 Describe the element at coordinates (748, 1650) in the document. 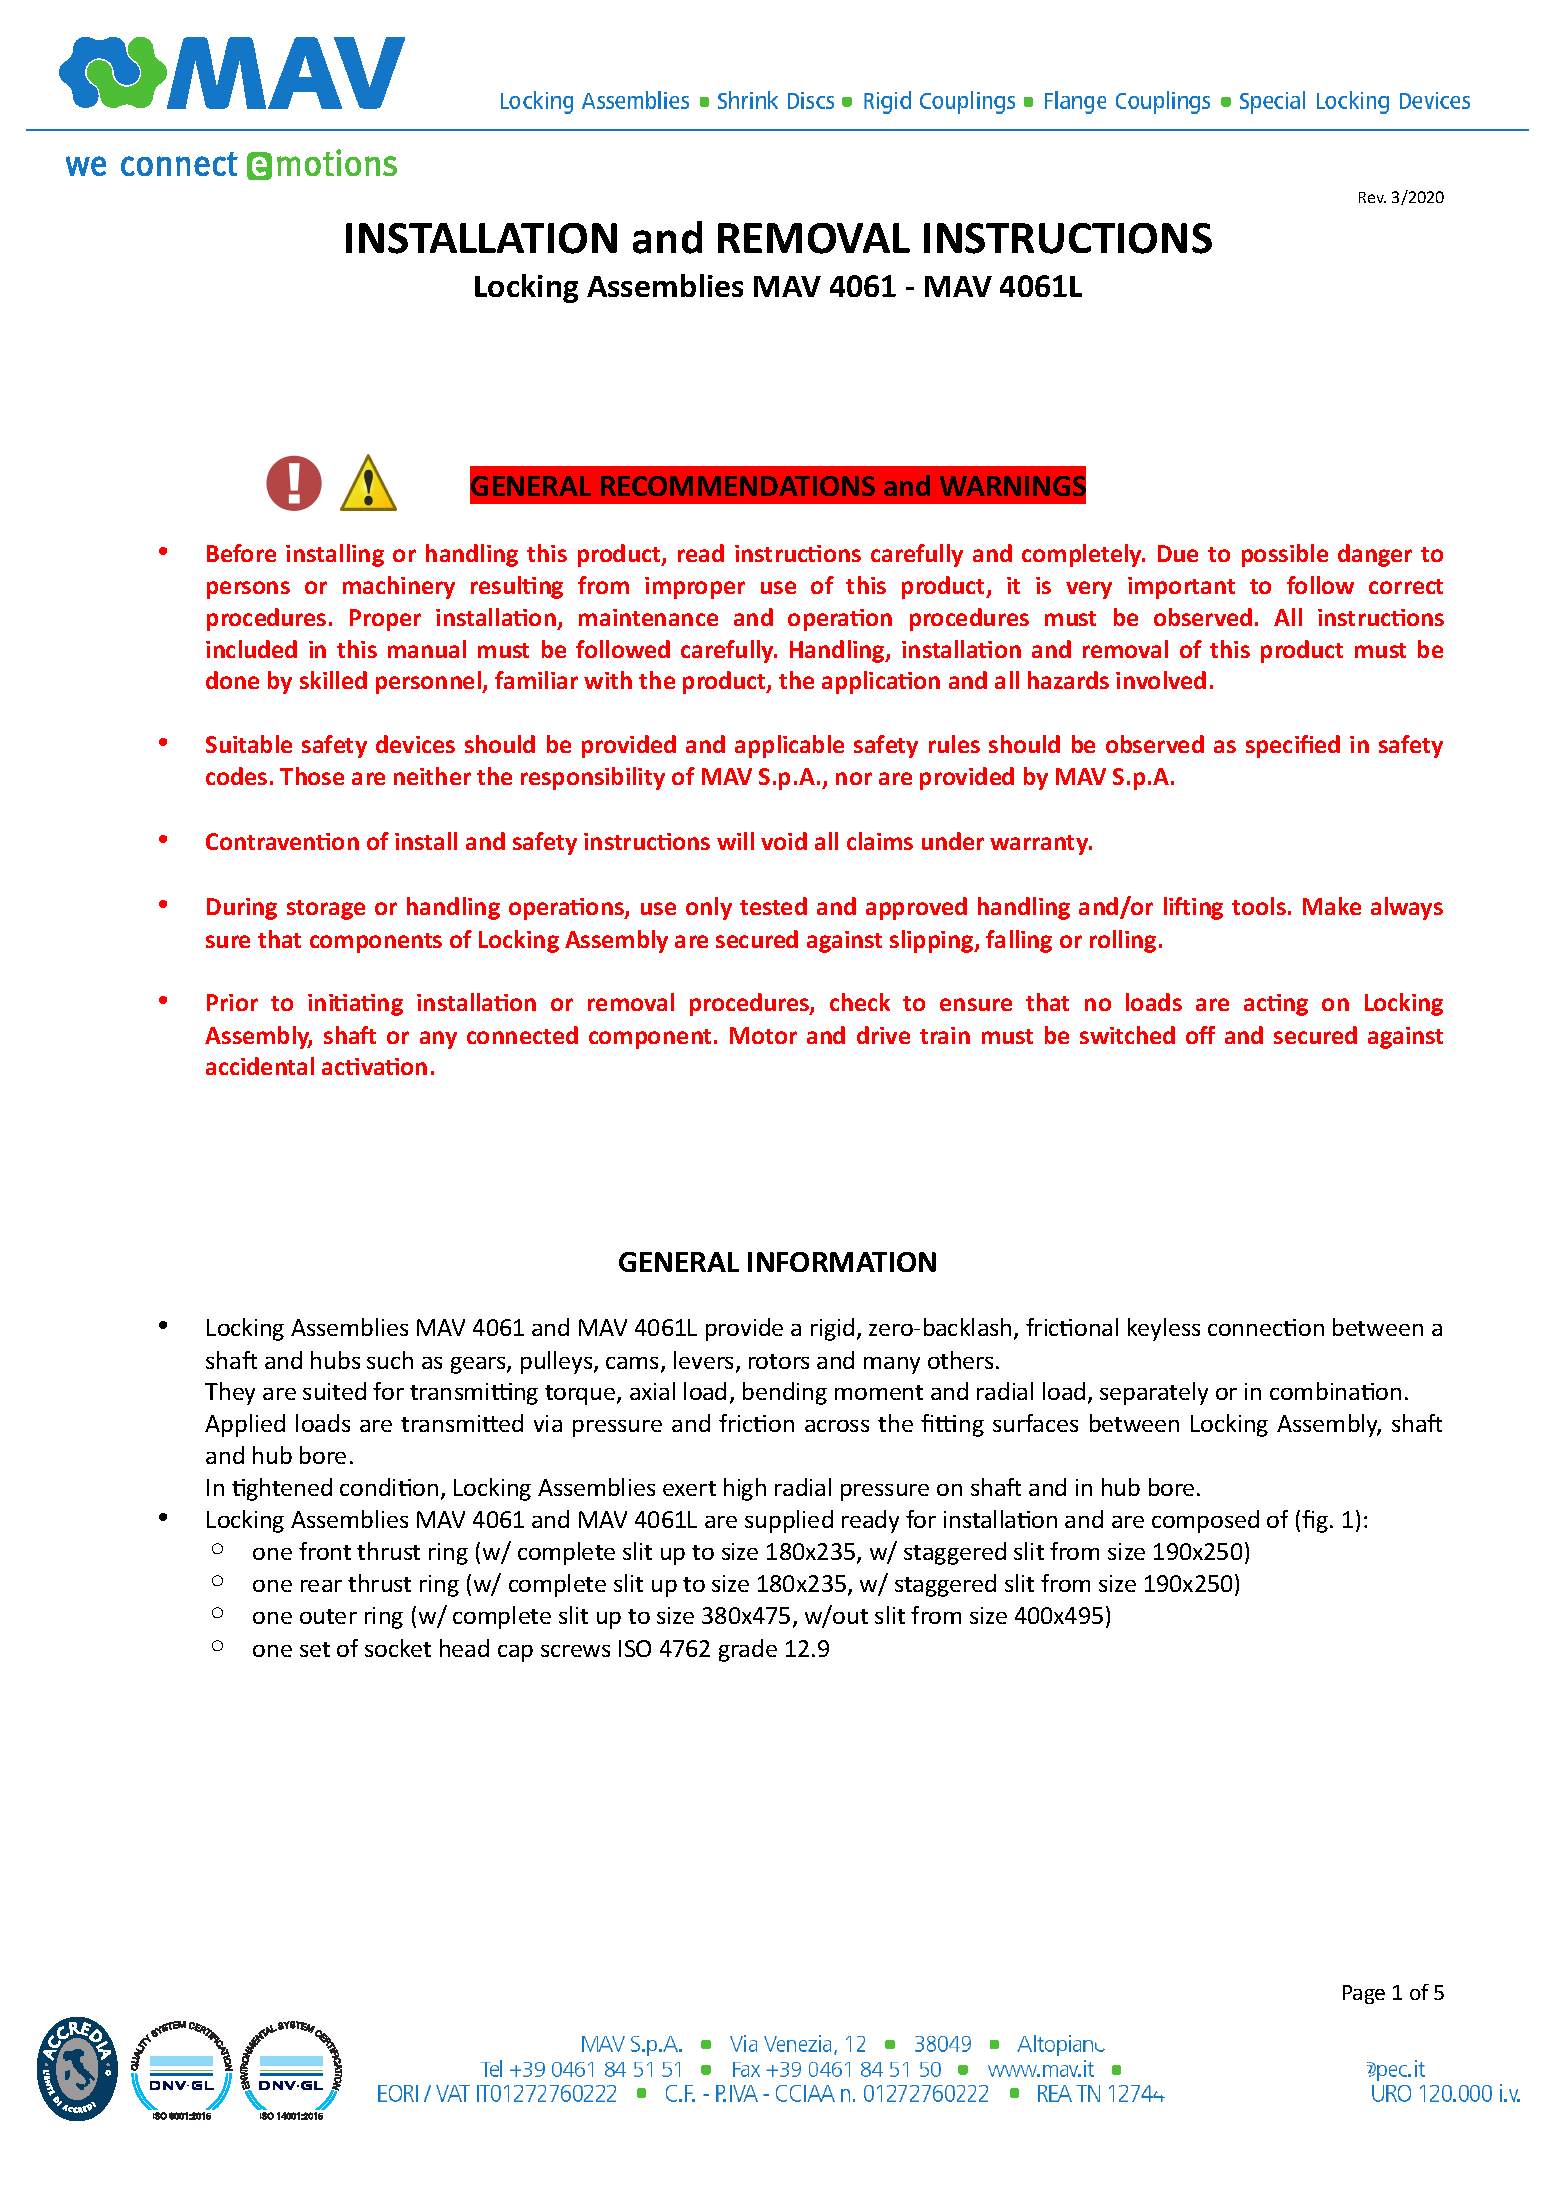

I see `grade` at that location.
